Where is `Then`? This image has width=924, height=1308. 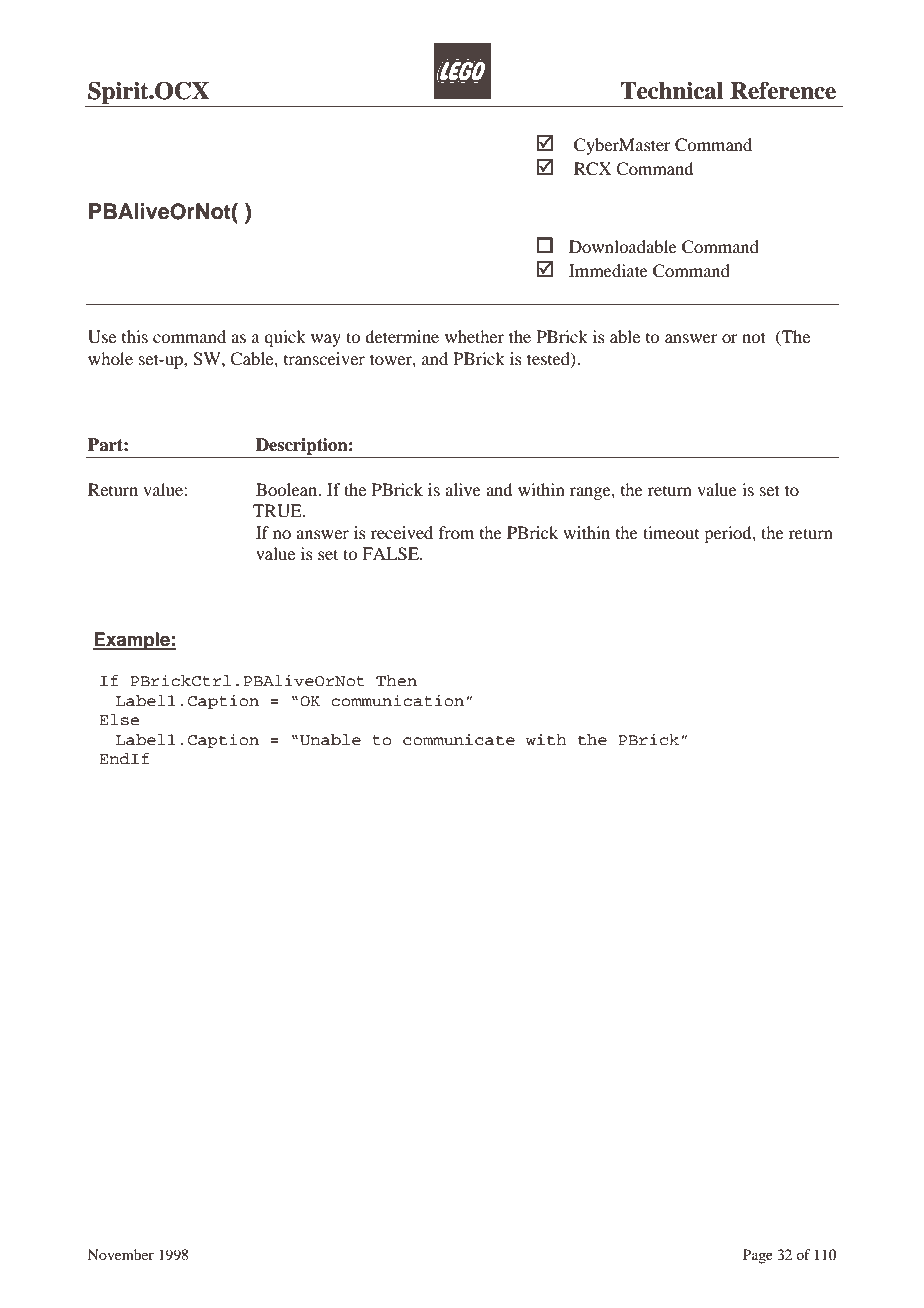
Then is located at coordinates (396, 680).
